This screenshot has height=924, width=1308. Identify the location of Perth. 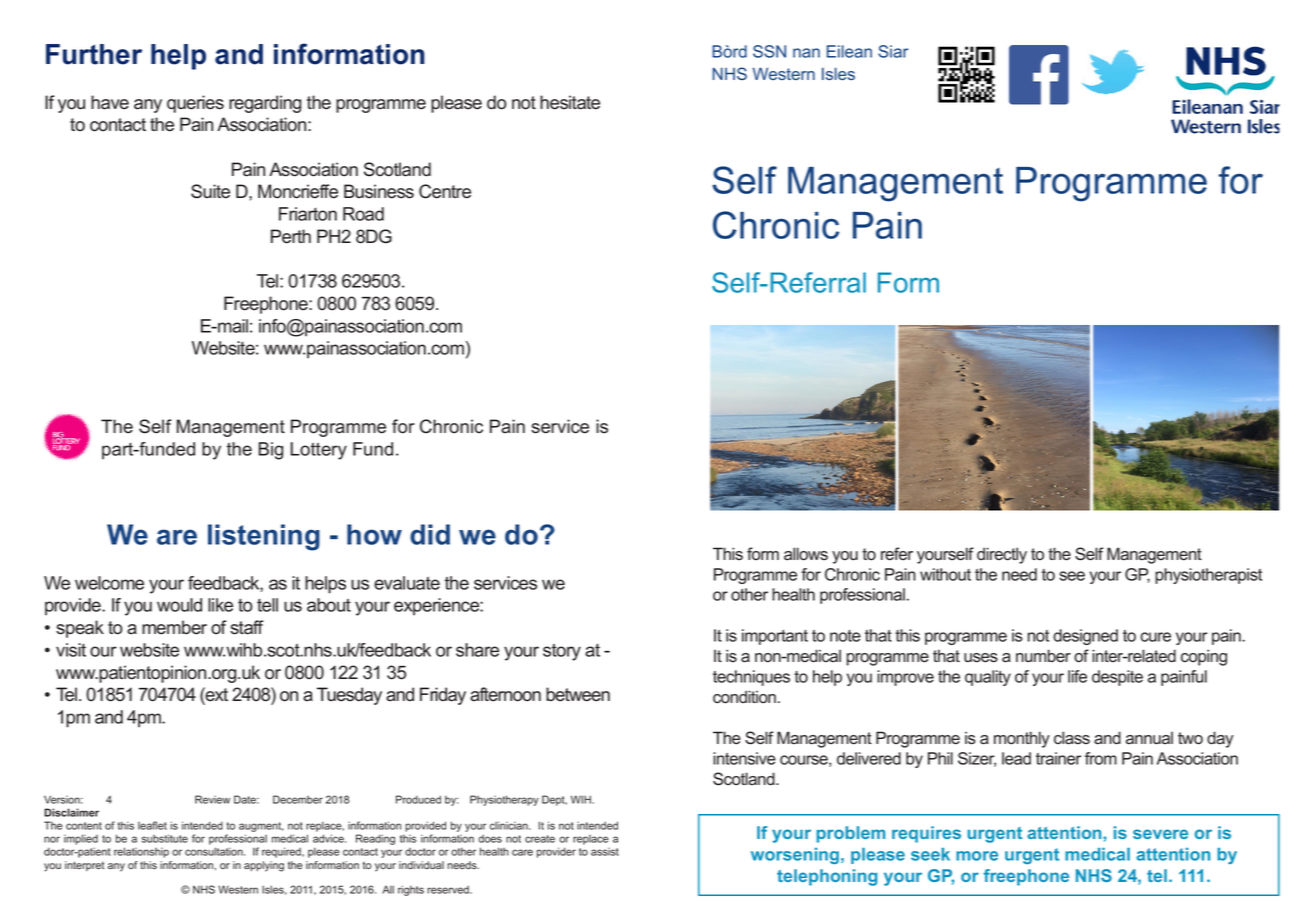
(291, 236).
